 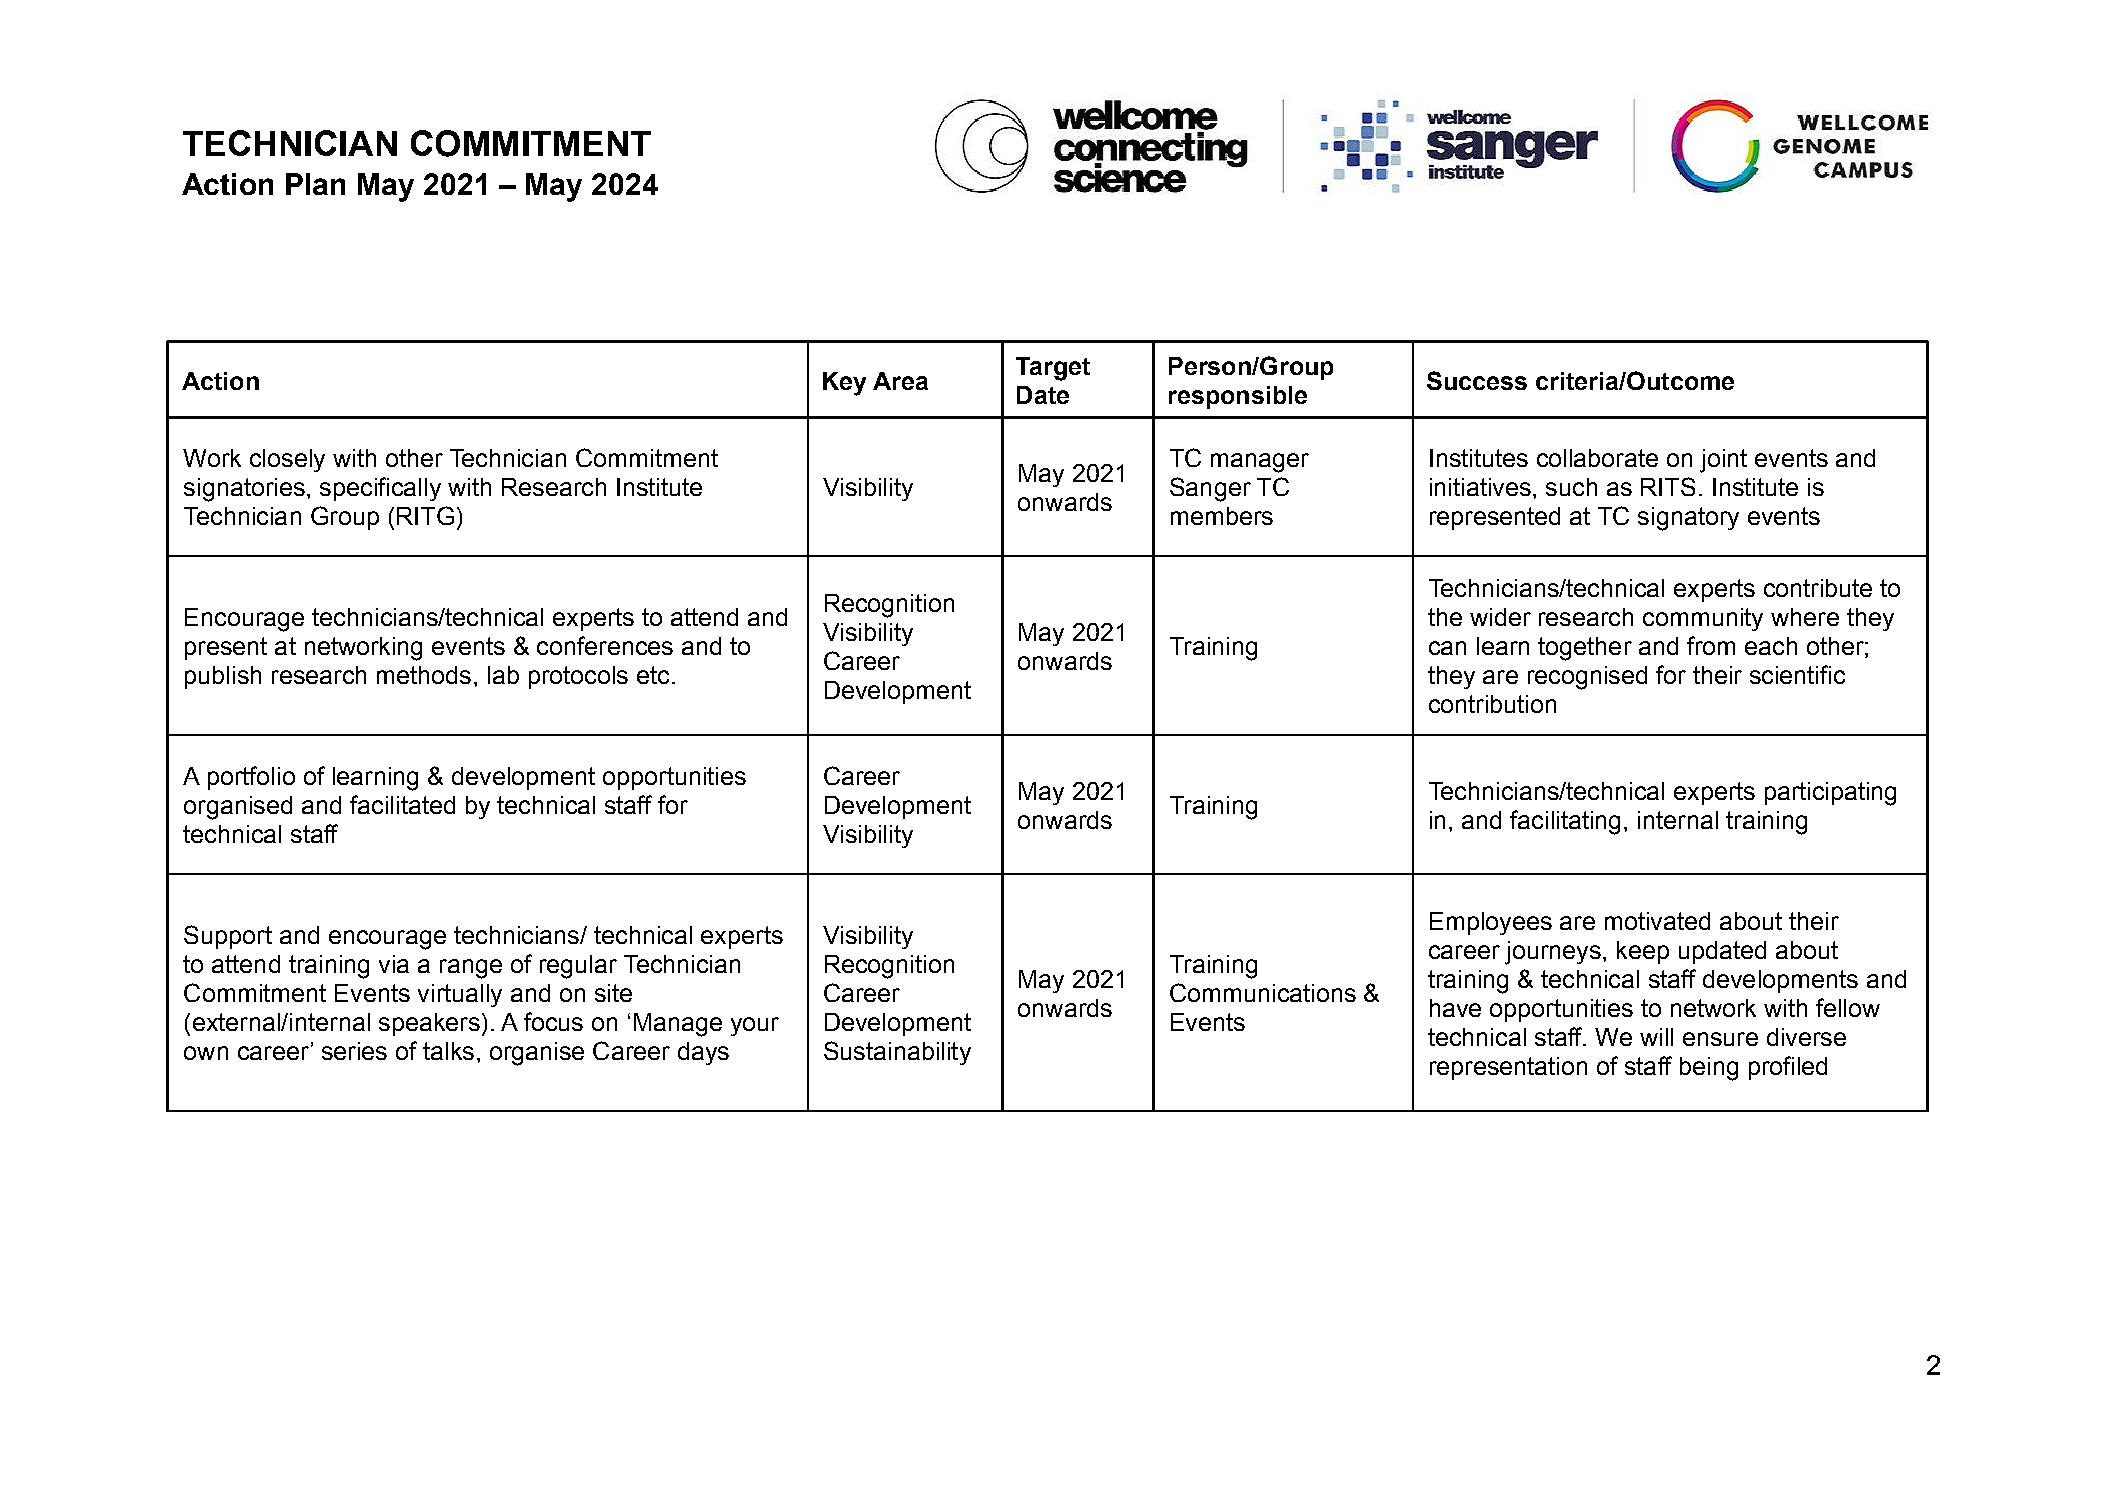 What do you see at coordinates (287, 460) in the image?
I see `closely` at bounding box center [287, 460].
